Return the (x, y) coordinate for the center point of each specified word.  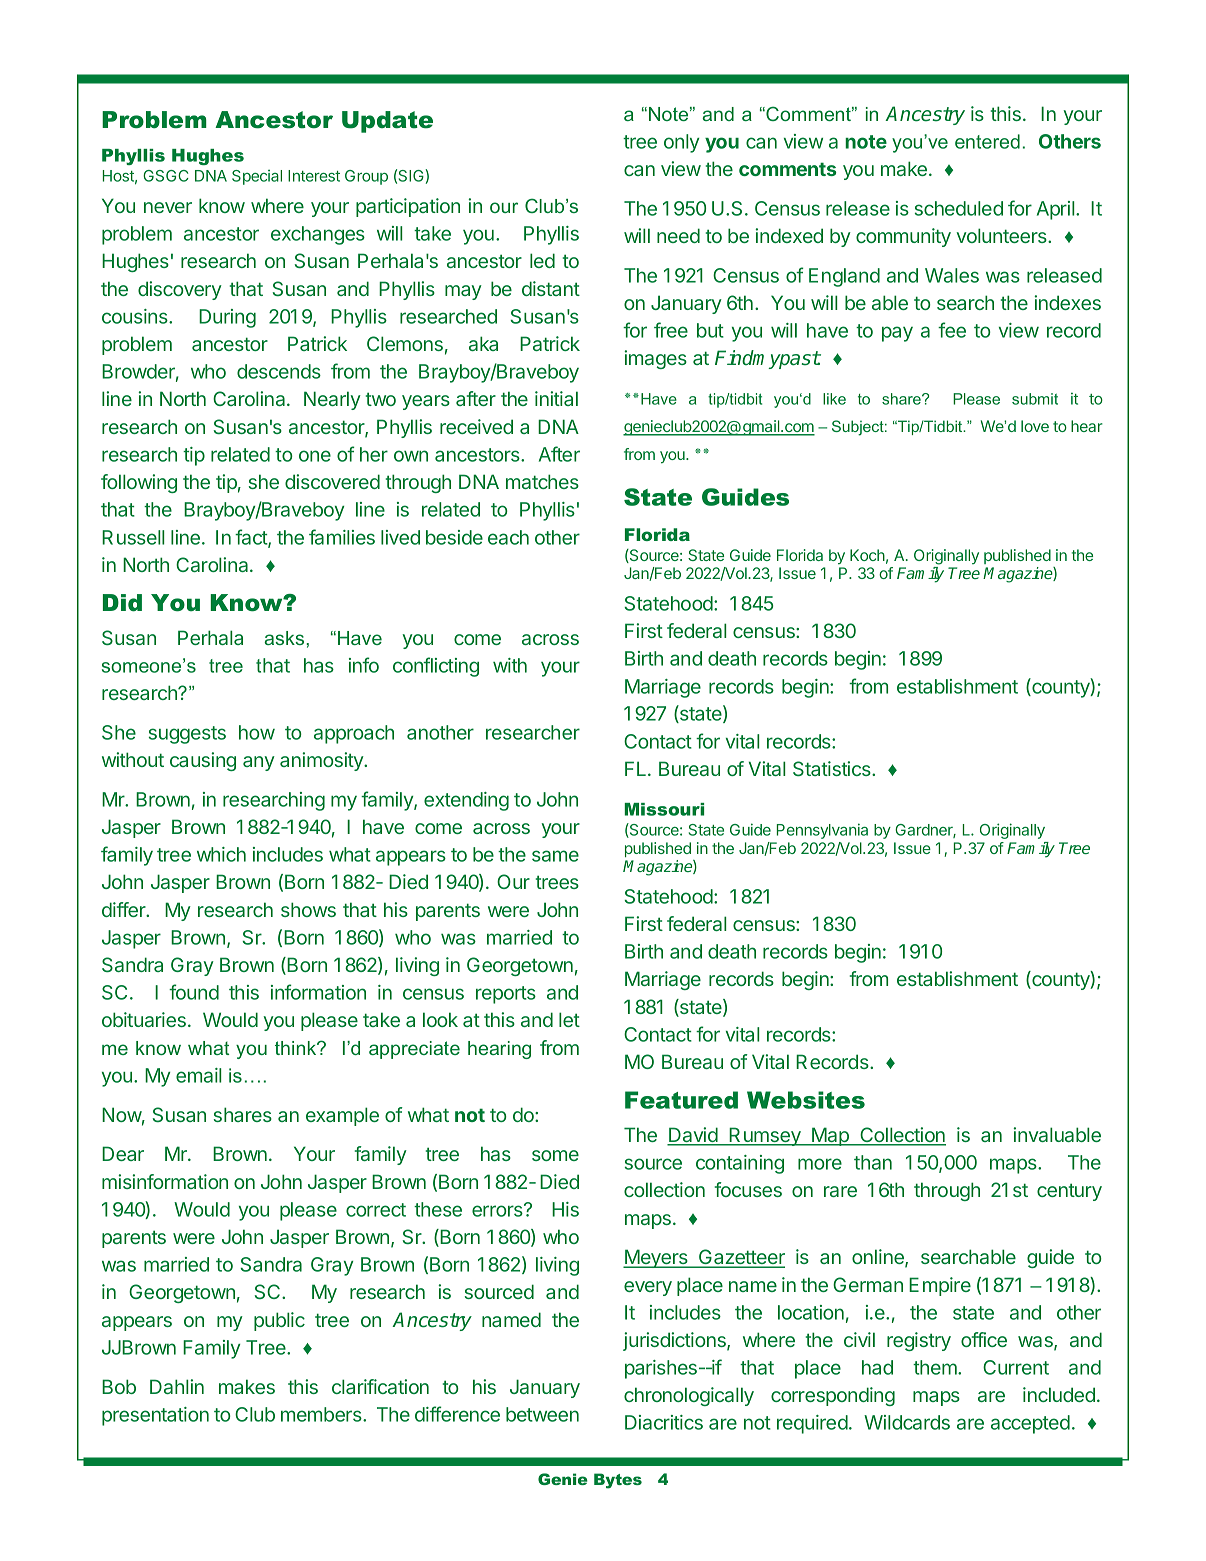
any (259, 763)
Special (257, 177)
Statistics (833, 768)
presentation (155, 1416)
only (681, 143)
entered (987, 141)
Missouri (664, 809)
